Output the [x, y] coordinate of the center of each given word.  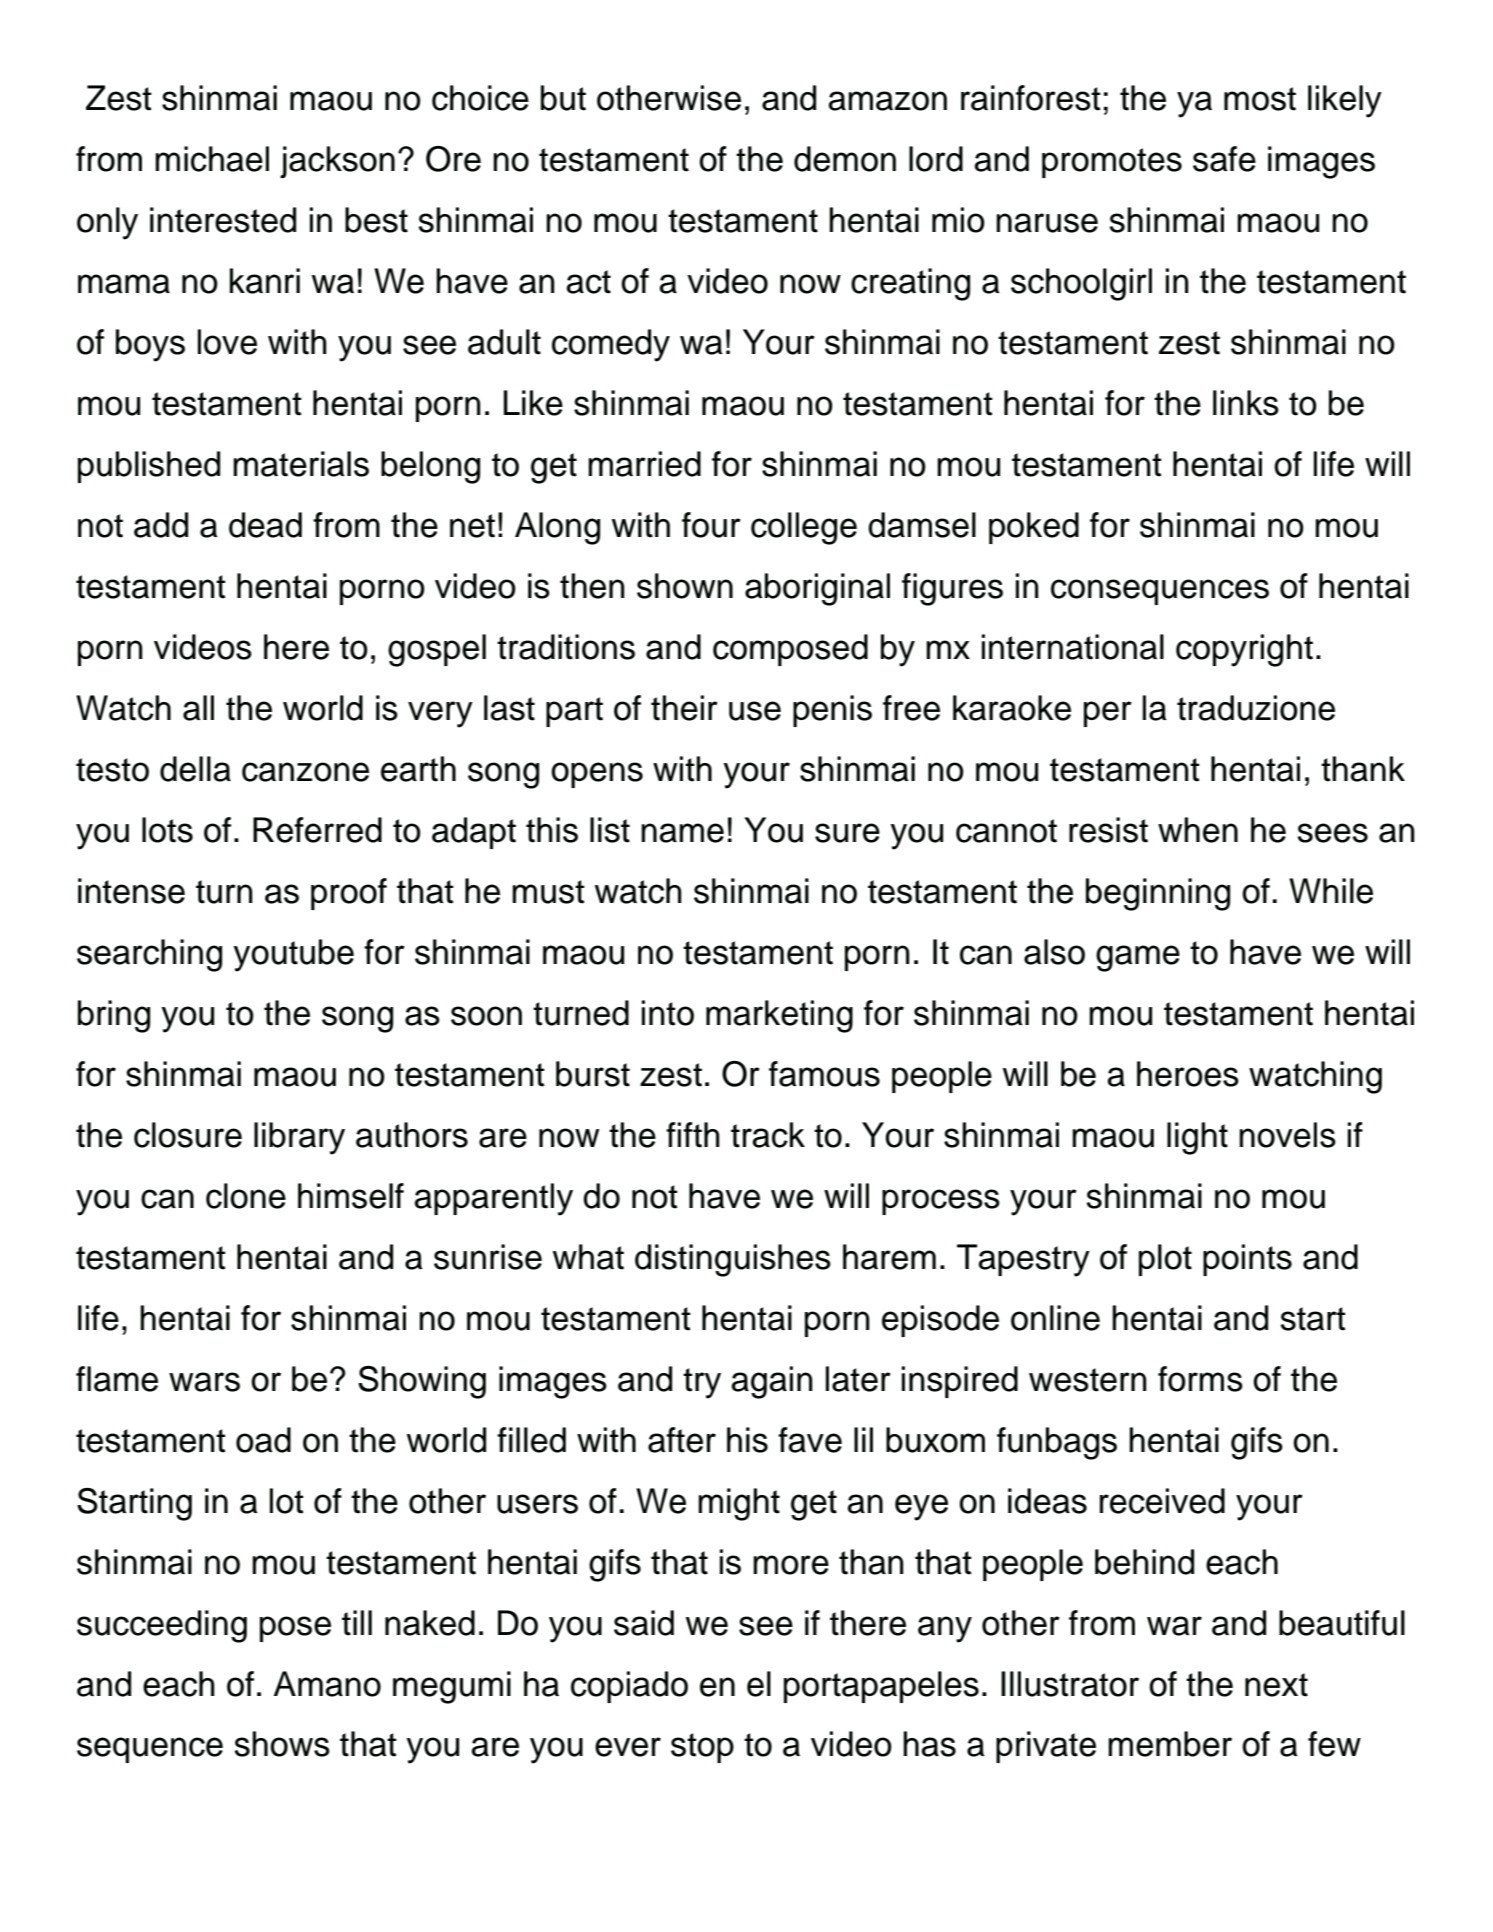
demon [845, 159]
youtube [293, 955]
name [682, 833]
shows [282, 1744]
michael [212, 159]
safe [1224, 159]
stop [702, 1748]
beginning [1158, 894]
